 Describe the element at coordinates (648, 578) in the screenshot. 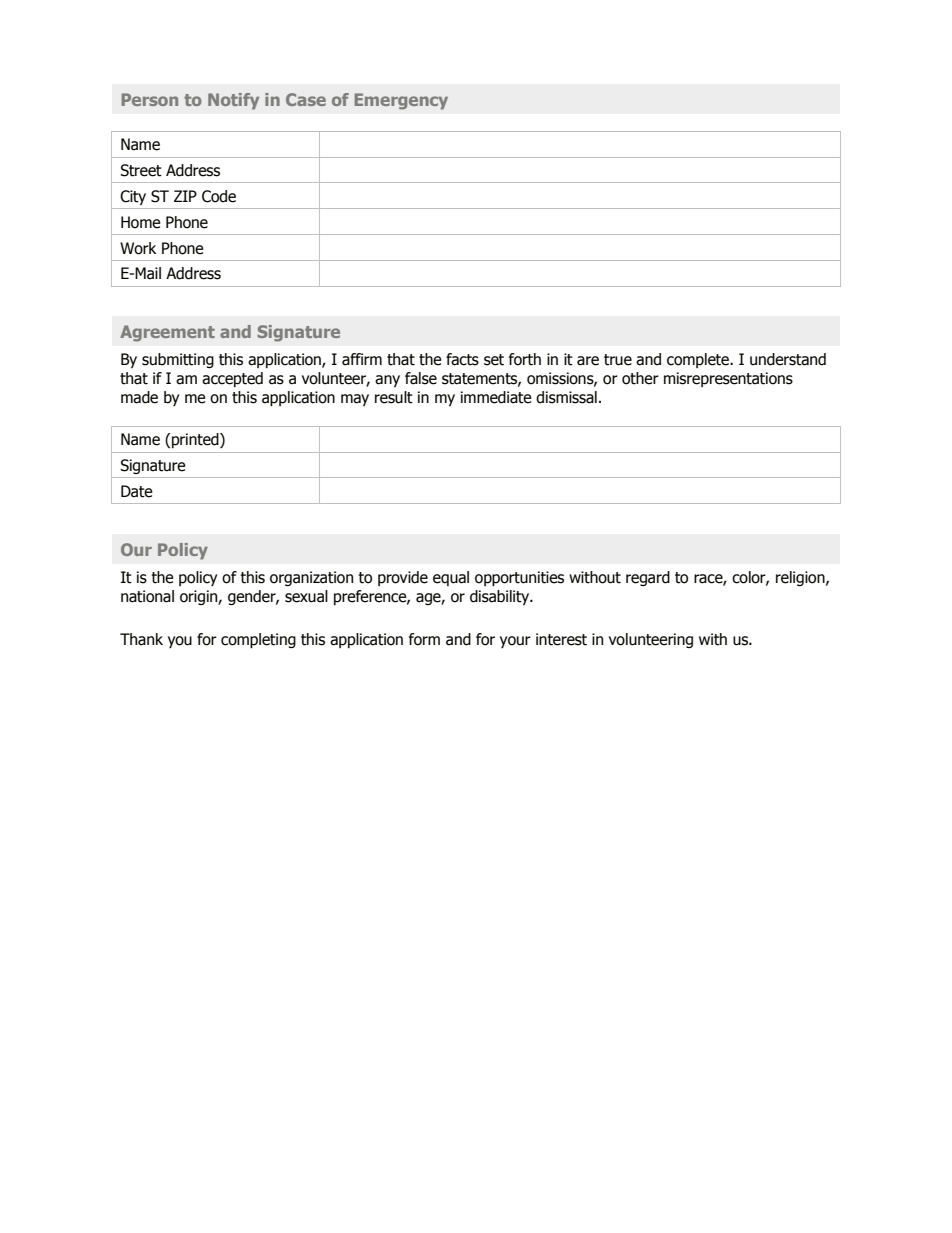

I see `regard` at that location.
